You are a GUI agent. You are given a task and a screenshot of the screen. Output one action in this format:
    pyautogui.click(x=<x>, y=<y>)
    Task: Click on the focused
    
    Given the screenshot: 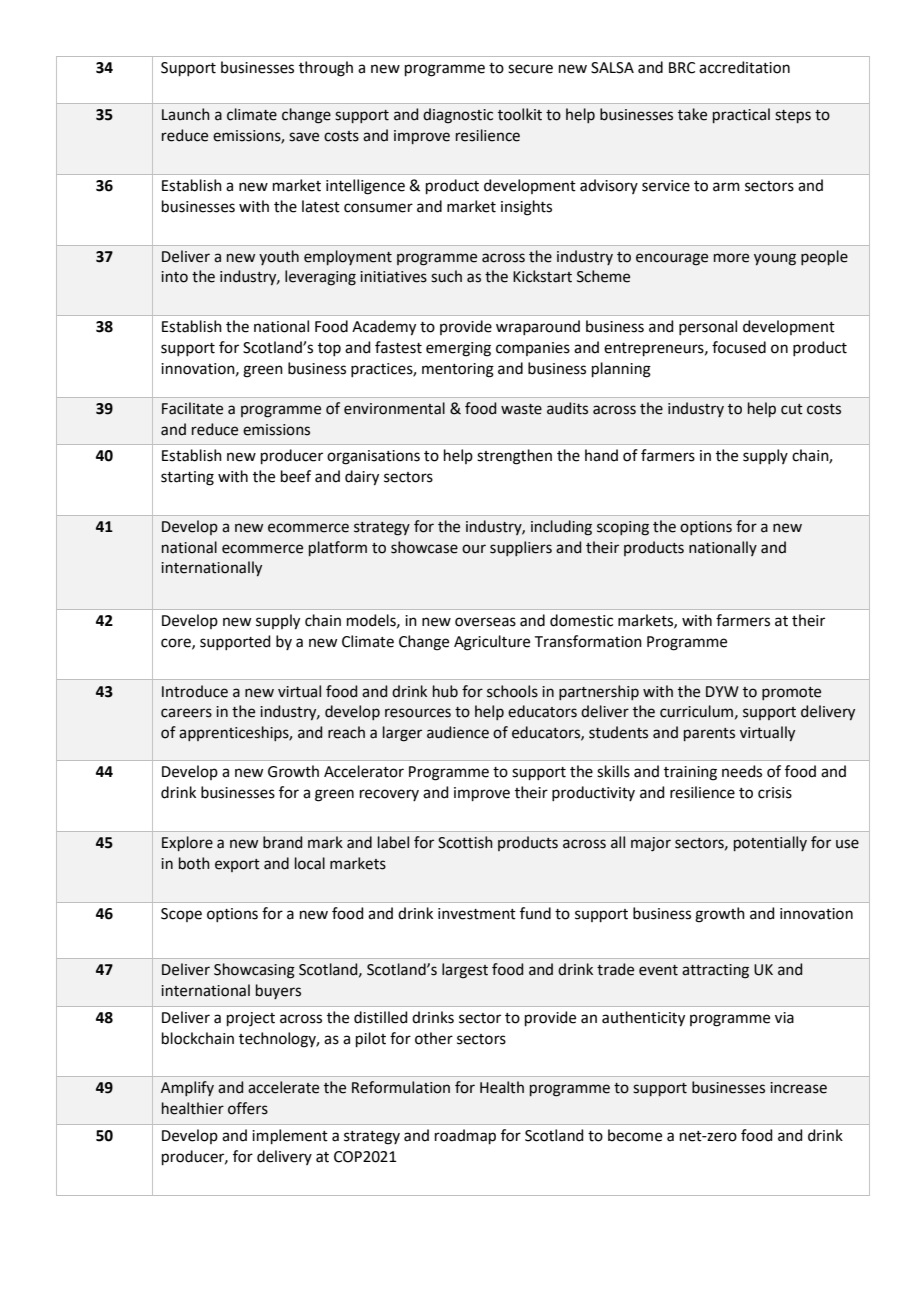 What is the action you would take?
    pyautogui.click(x=739, y=347)
